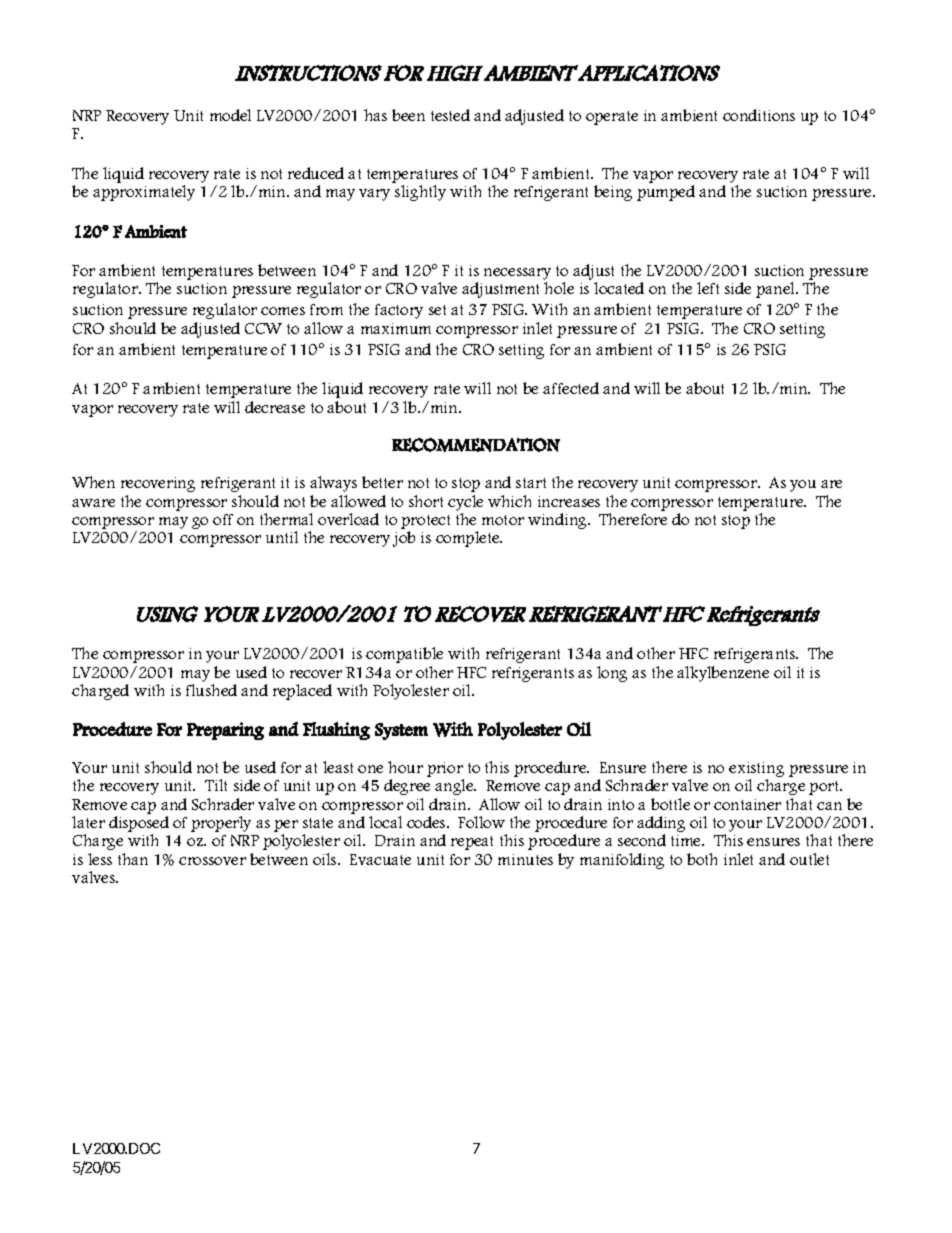 This document has width=952, height=1233. Describe the element at coordinates (759, 115) in the document. I see `conditions` at that location.
